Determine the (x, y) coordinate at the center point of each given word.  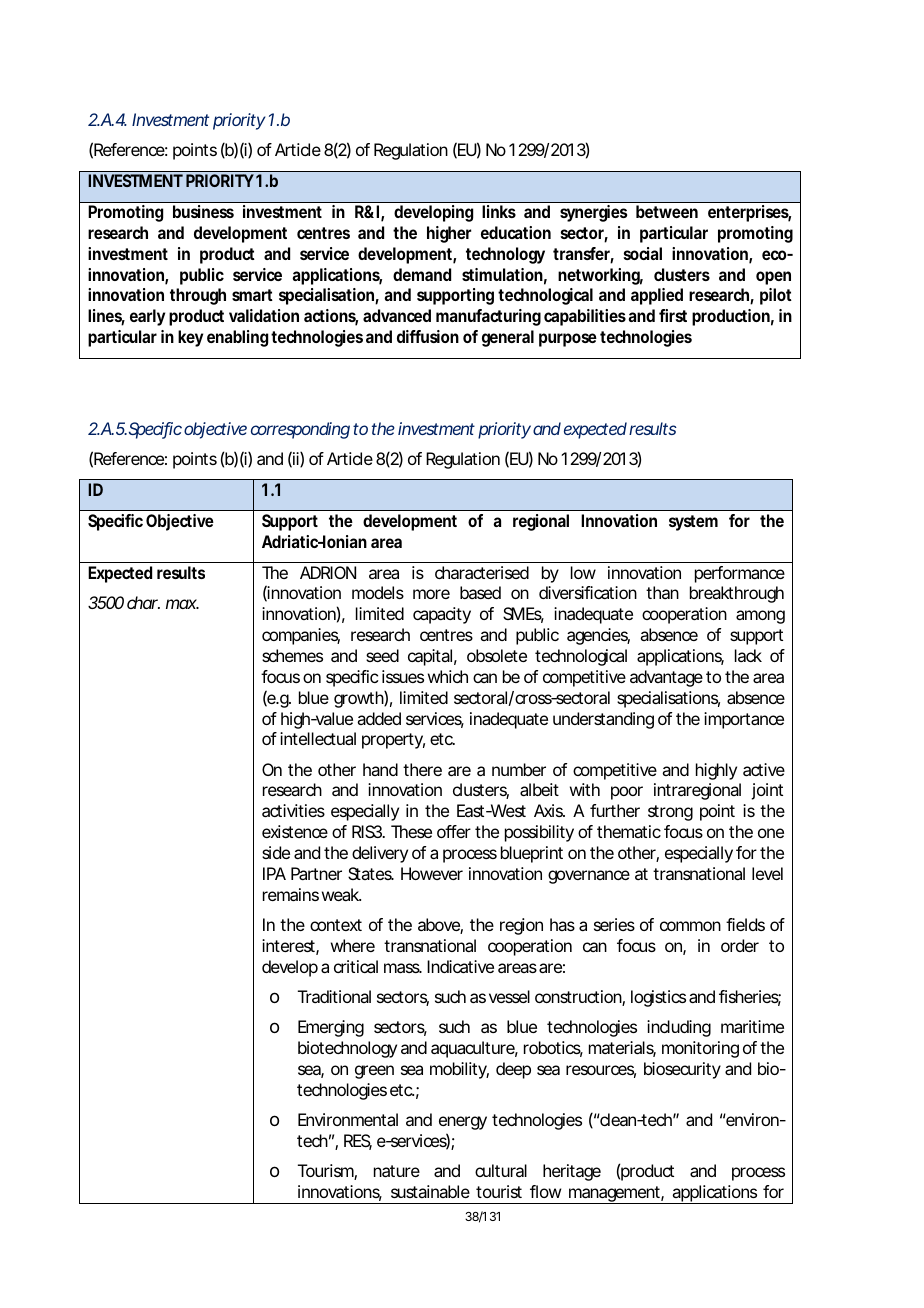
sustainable (430, 1191)
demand (422, 274)
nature (397, 1171)
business (203, 211)
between (667, 211)
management (615, 1195)
